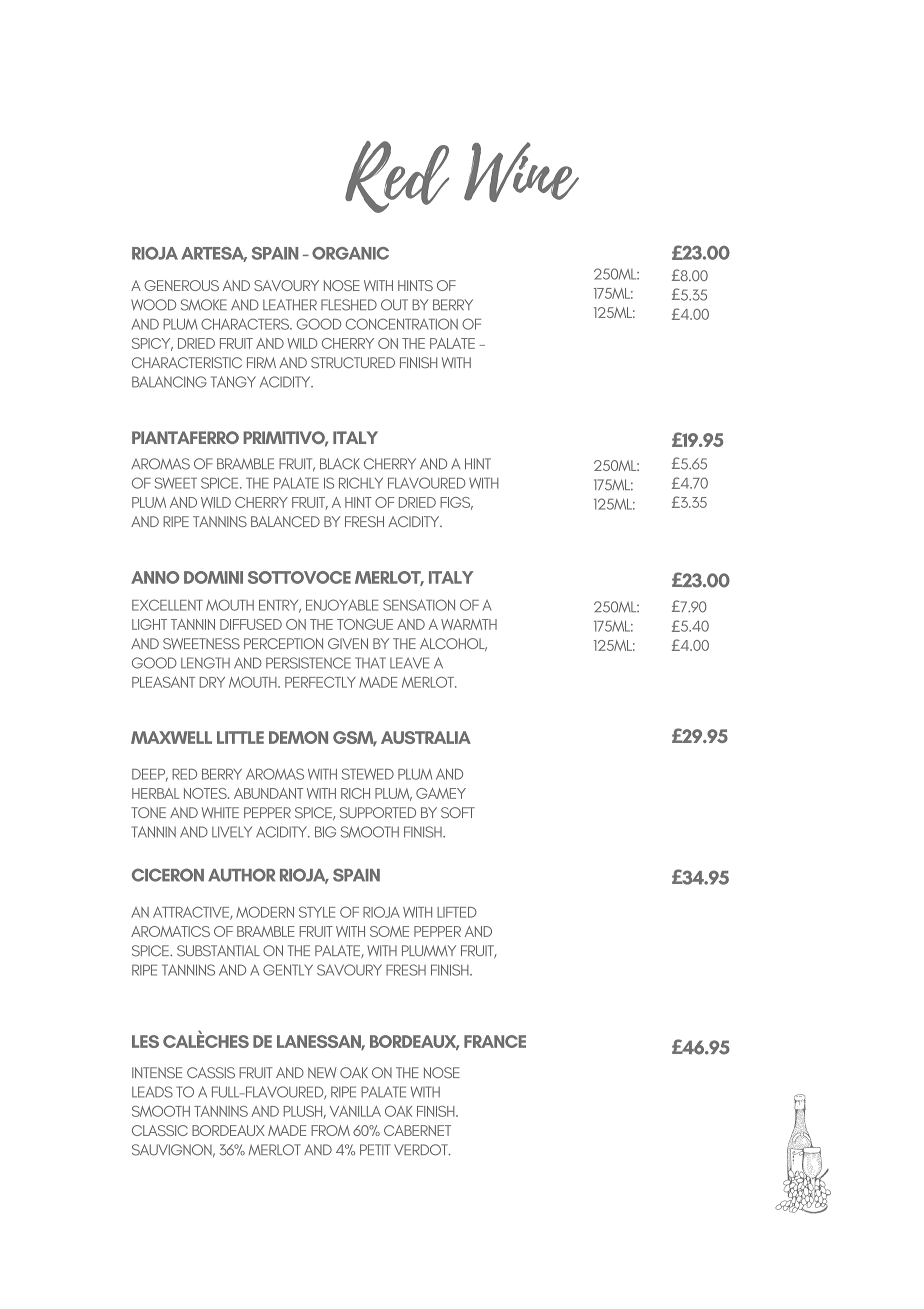 Image resolution: width=924 pixels, height=1309 pixels. What do you see at coordinates (368, 774) in the document?
I see `STEWED` at bounding box center [368, 774].
